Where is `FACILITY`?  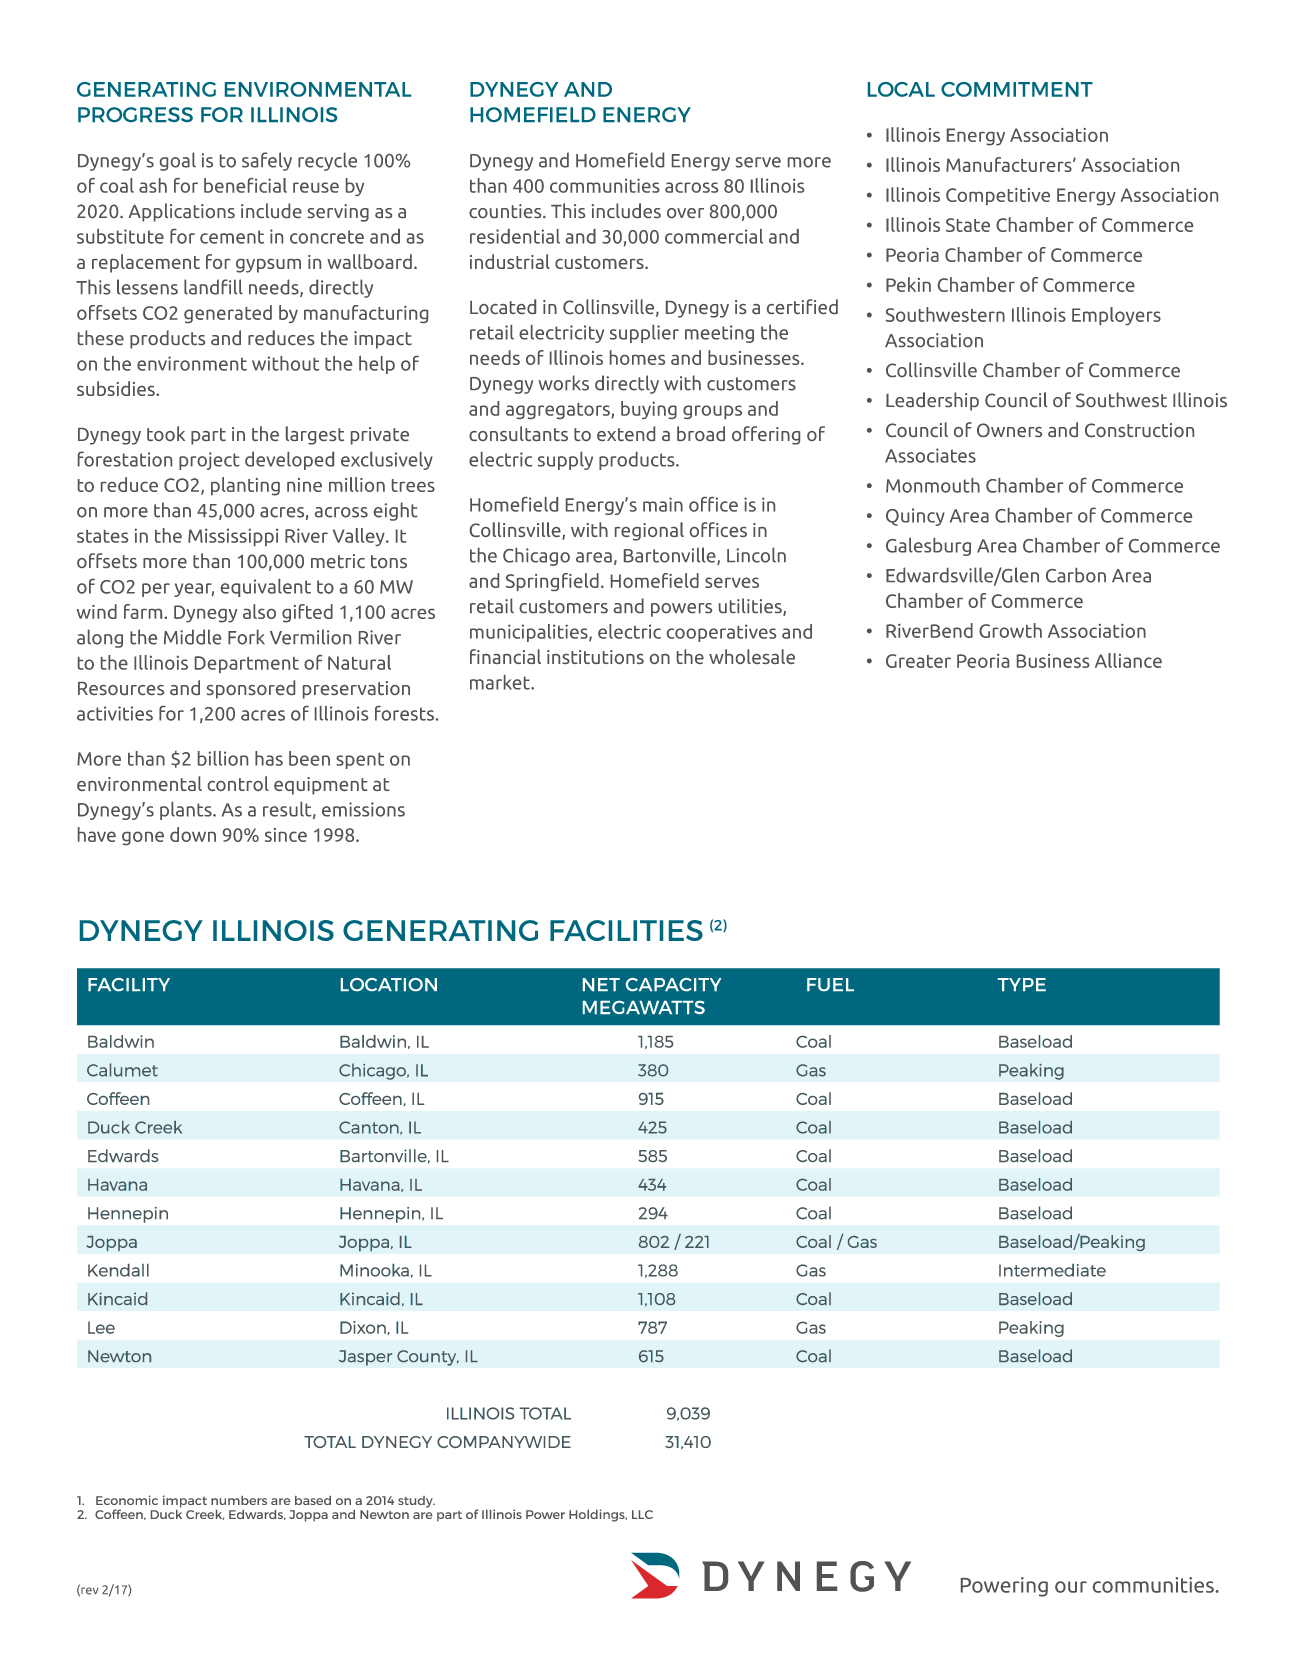
FACILITY is located at coordinates (129, 984).
